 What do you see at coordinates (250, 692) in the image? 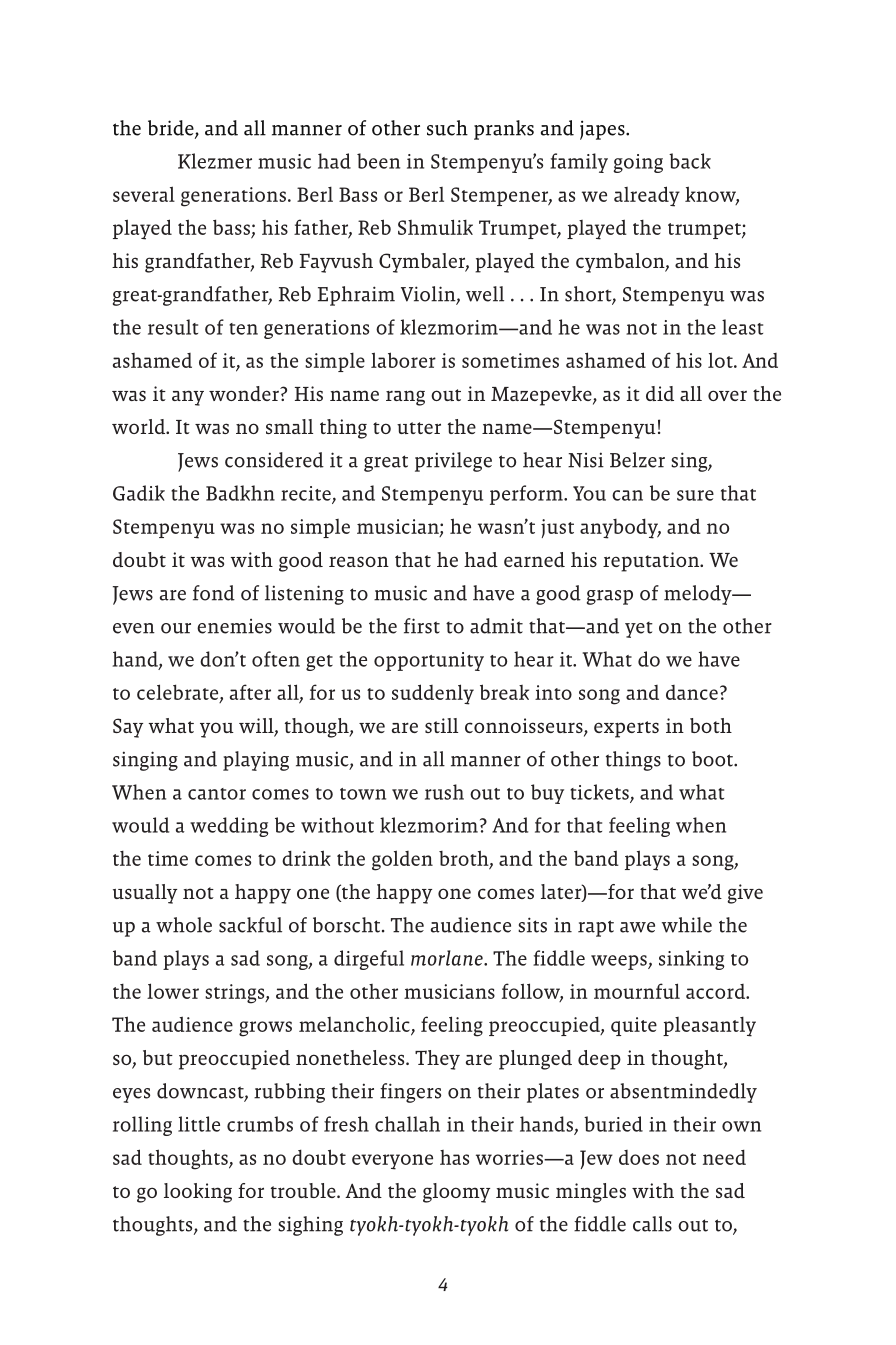
I see `after` at bounding box center [250, 692].
